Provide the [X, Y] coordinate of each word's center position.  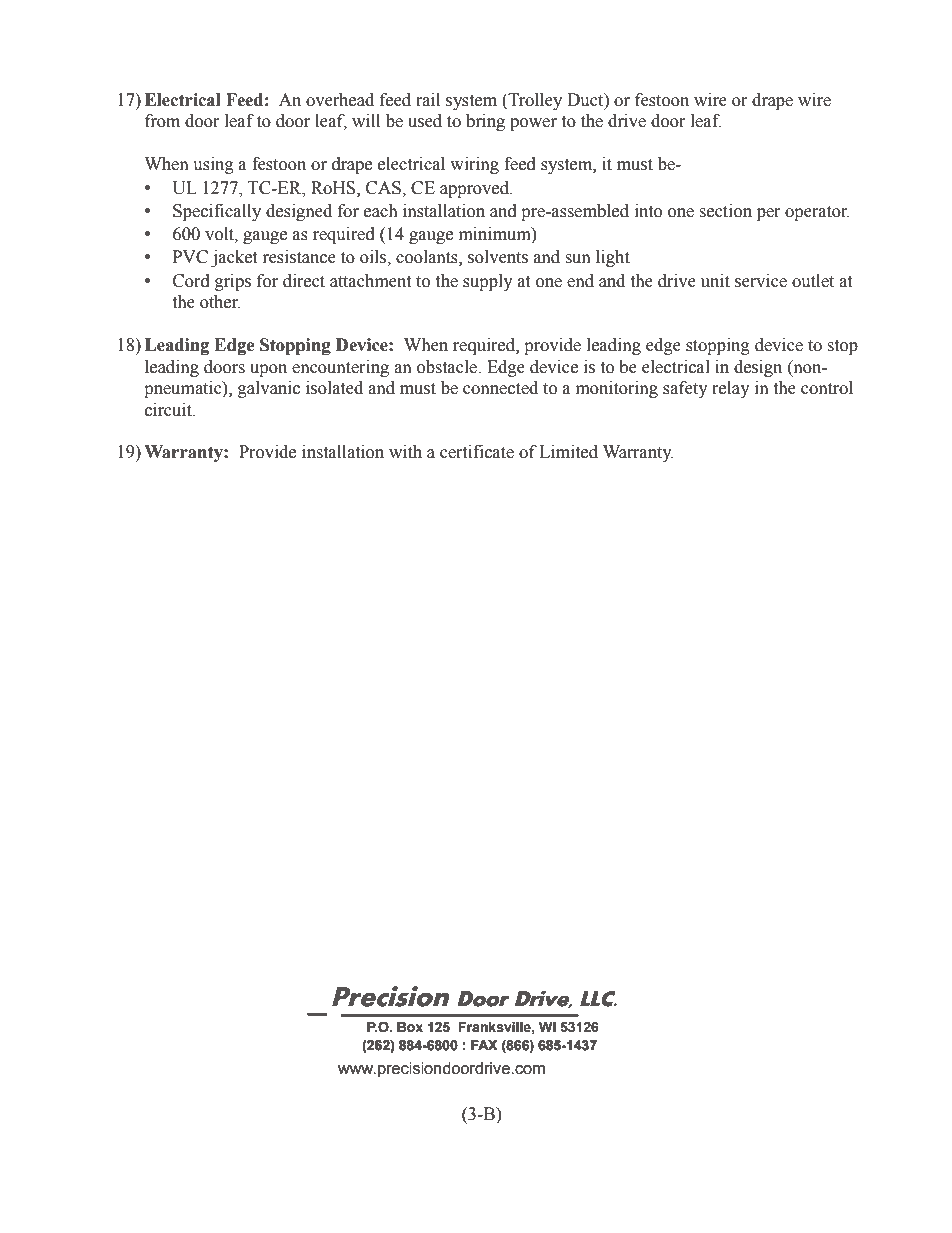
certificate [477, 452]
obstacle [448, 367]
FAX [484, 1045]
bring [485, 122]
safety [685, 389]
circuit [169, 410]
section [725, 211]
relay [731, 389]
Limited [568, 452]
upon [268, 370]
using [213, 165]
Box [410, 1027]
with [405, 452]
